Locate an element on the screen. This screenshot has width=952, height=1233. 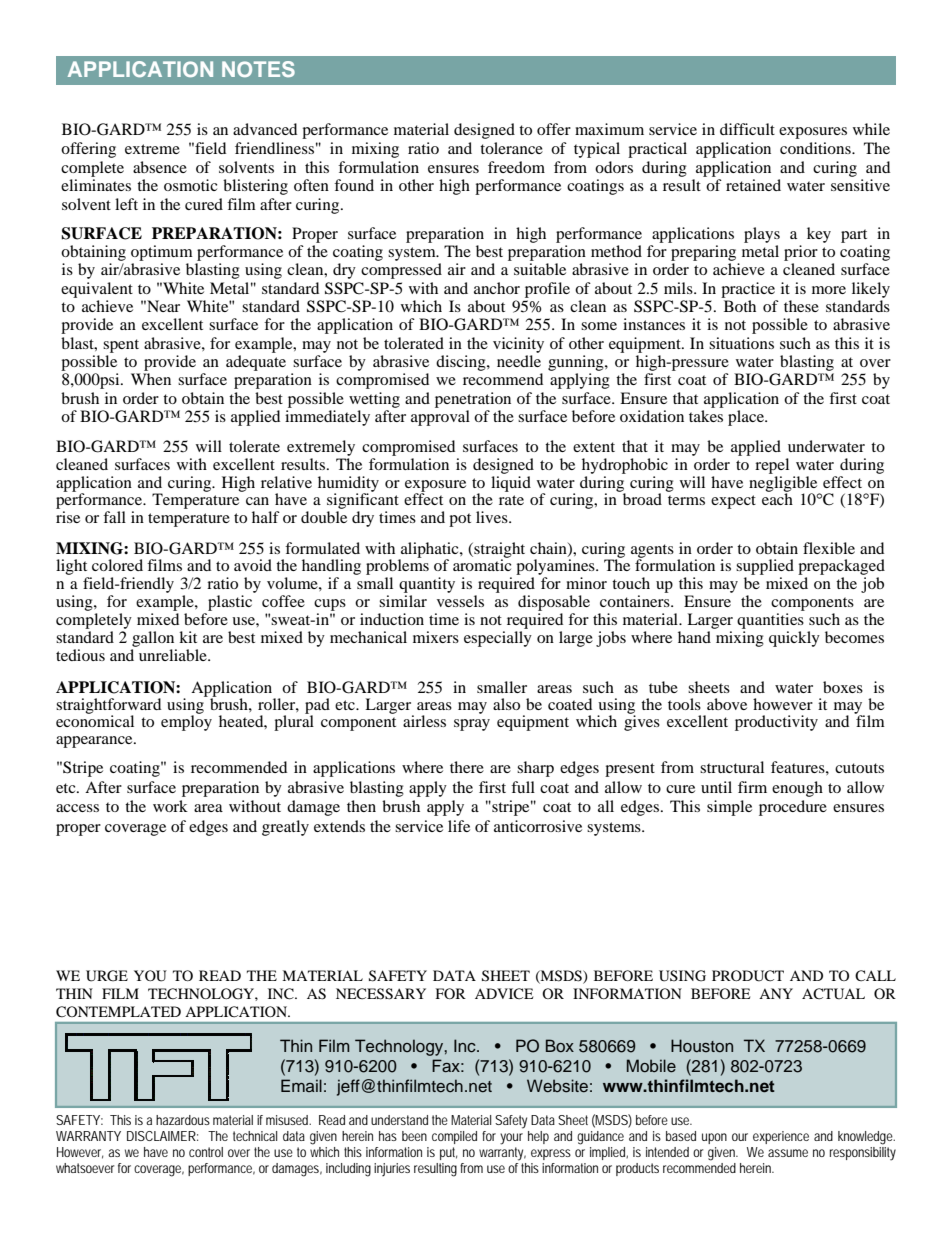
vessels is located at coordinates (460, 601).
